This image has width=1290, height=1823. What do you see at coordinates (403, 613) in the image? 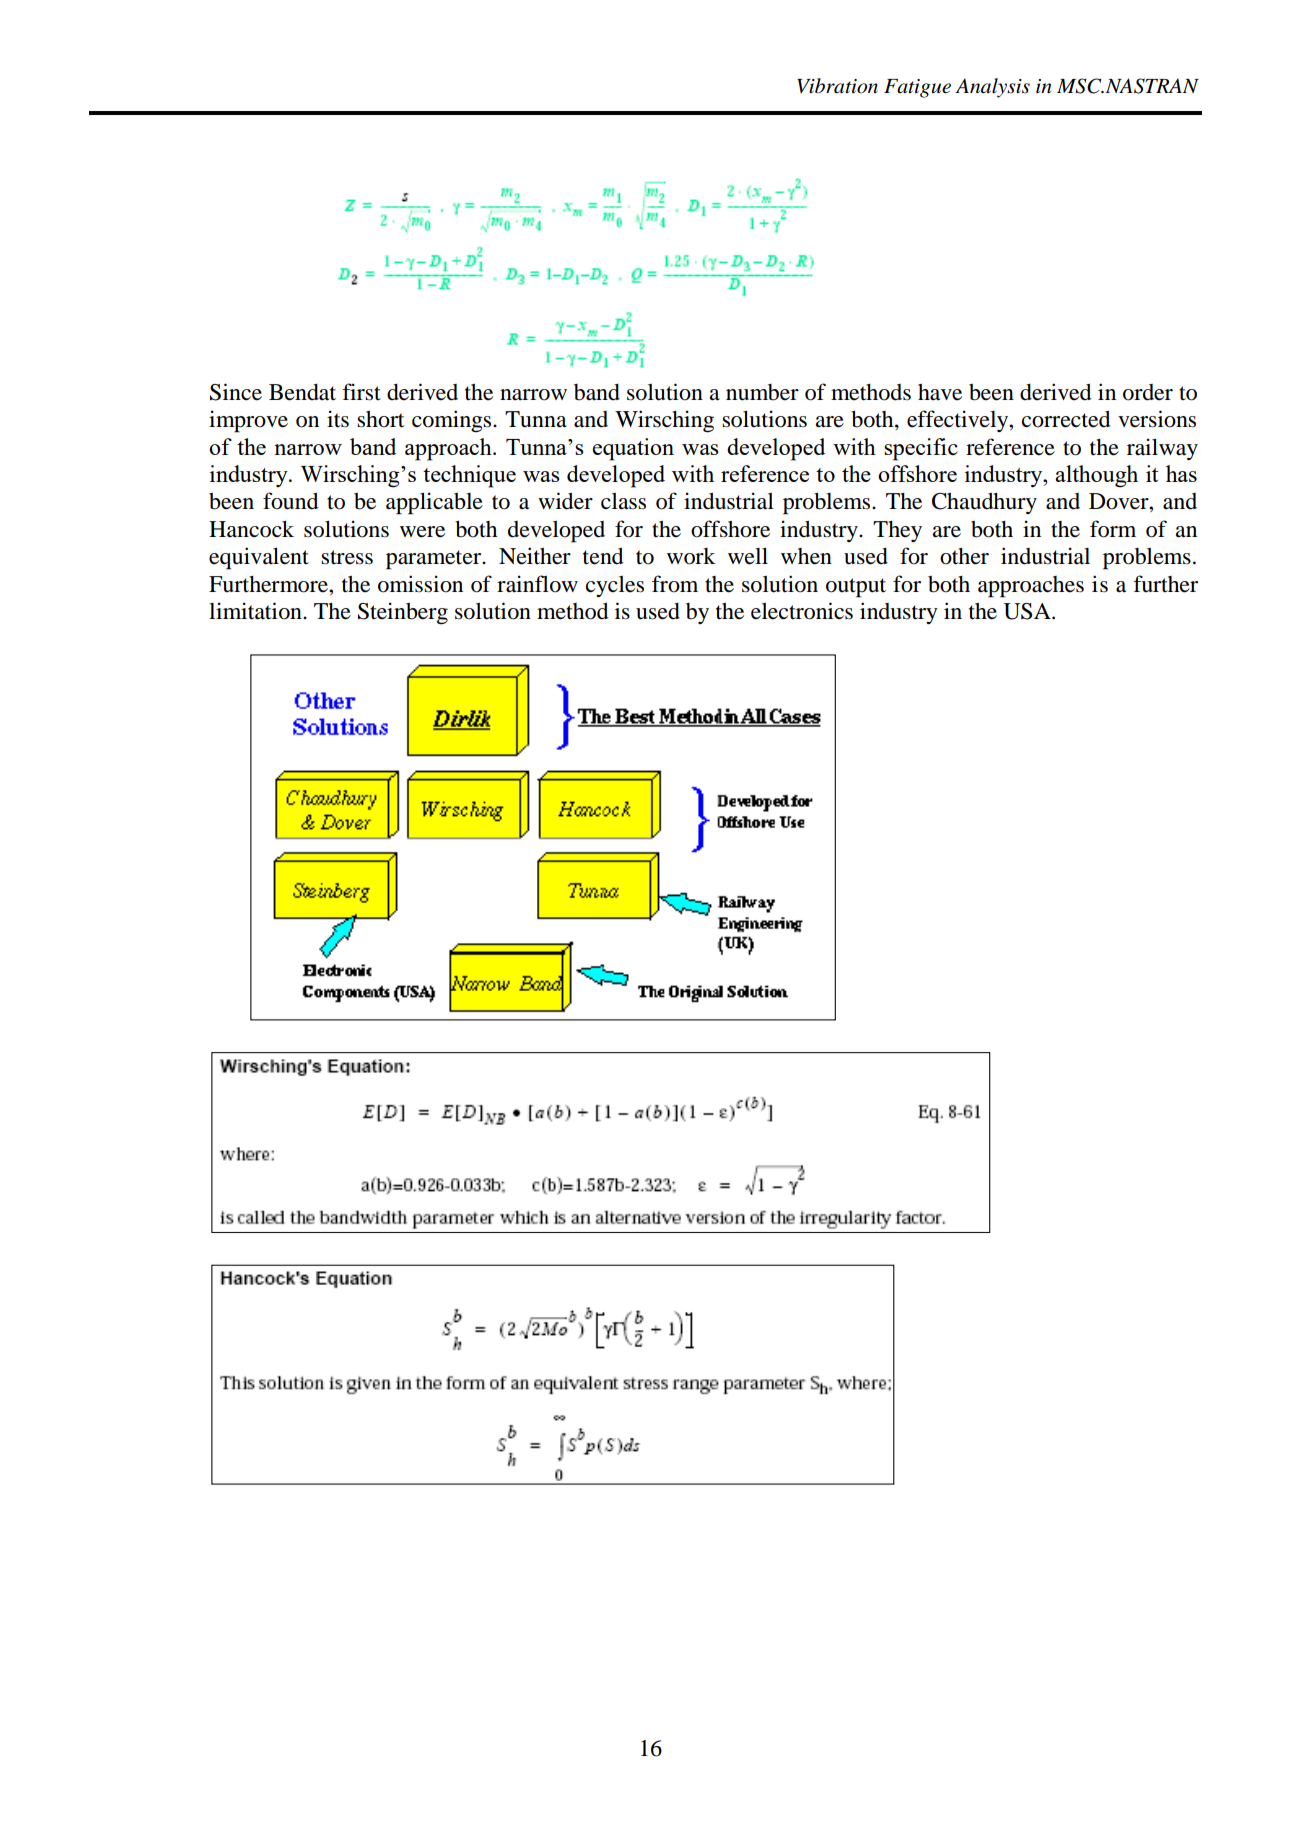
I see `Steinberg` at bounding box center [403, 613].
